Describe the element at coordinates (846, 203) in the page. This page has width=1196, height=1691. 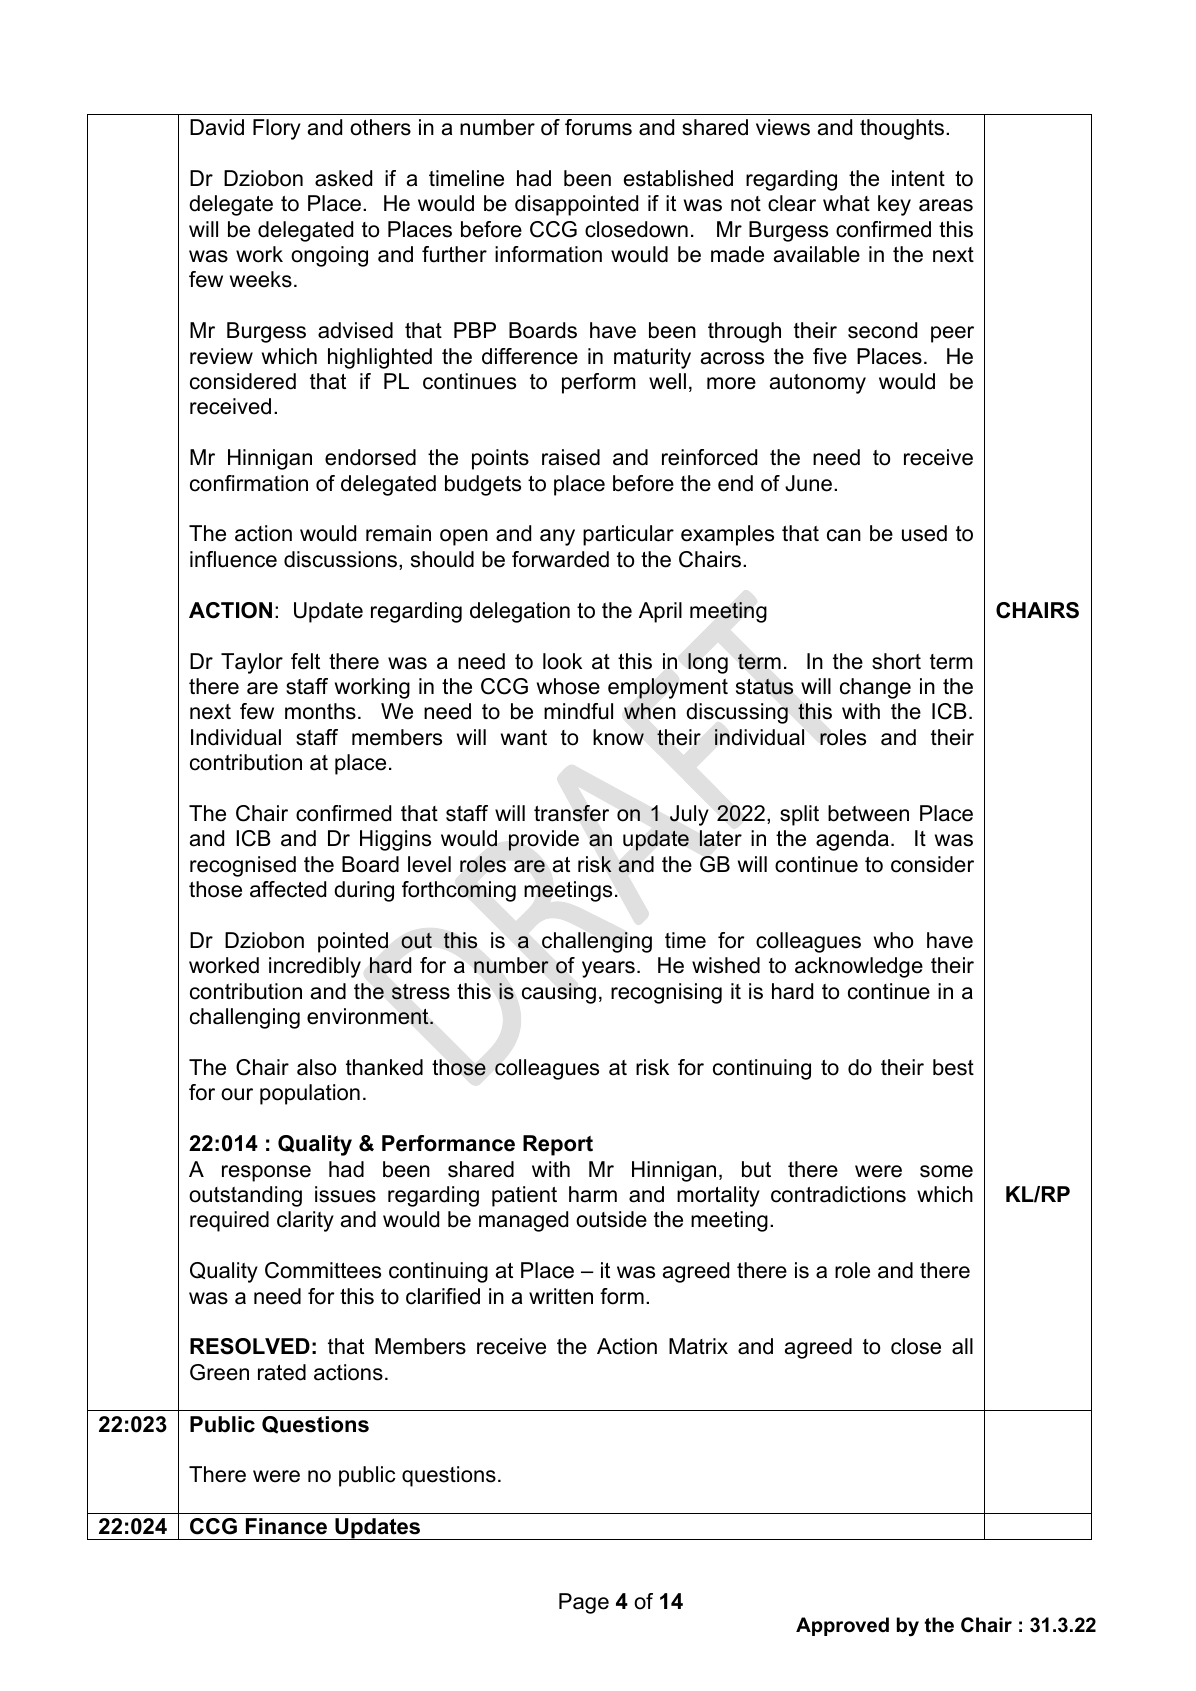
I see `what` at that location.
